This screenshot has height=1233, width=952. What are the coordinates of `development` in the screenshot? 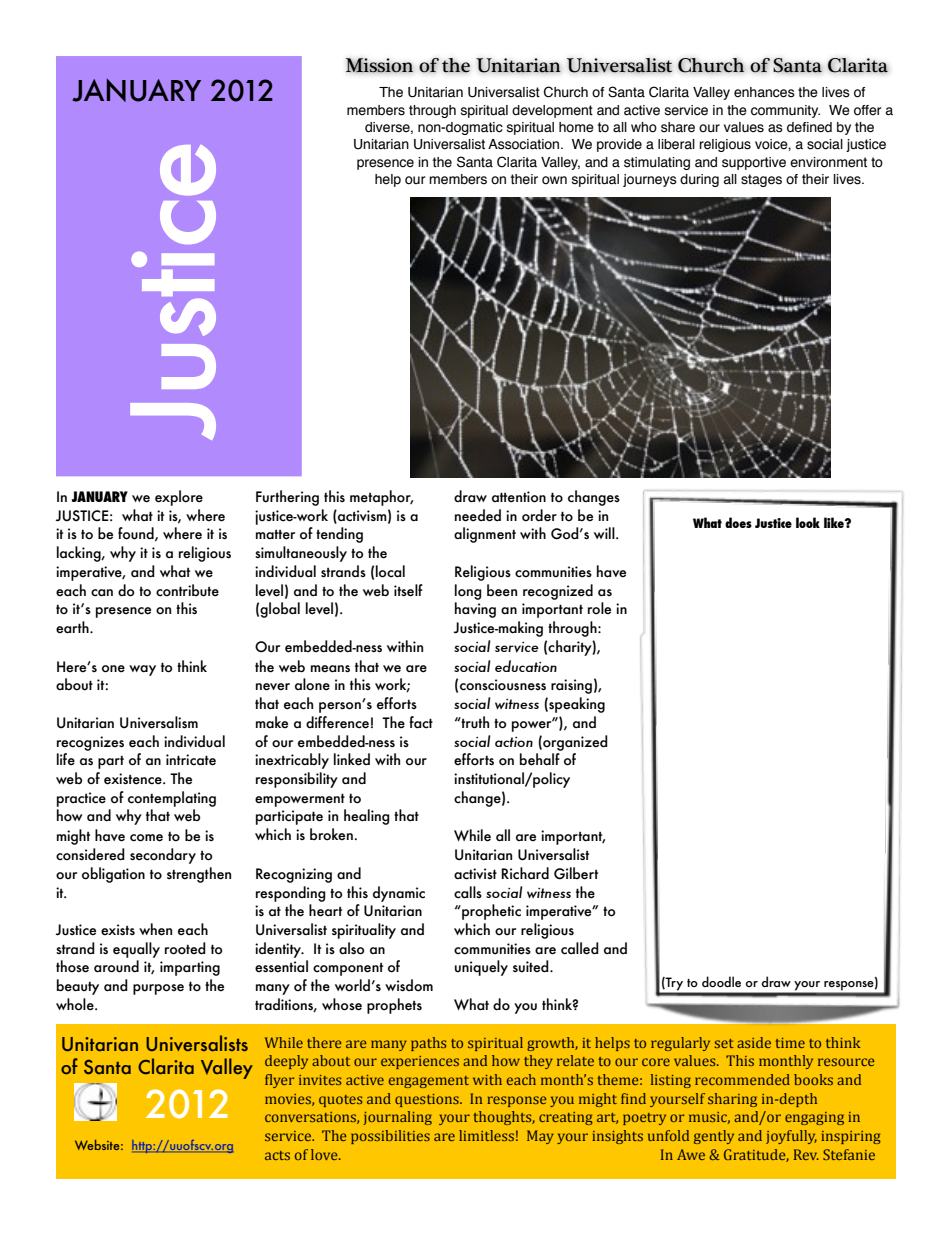 It's located at (552, 111).
